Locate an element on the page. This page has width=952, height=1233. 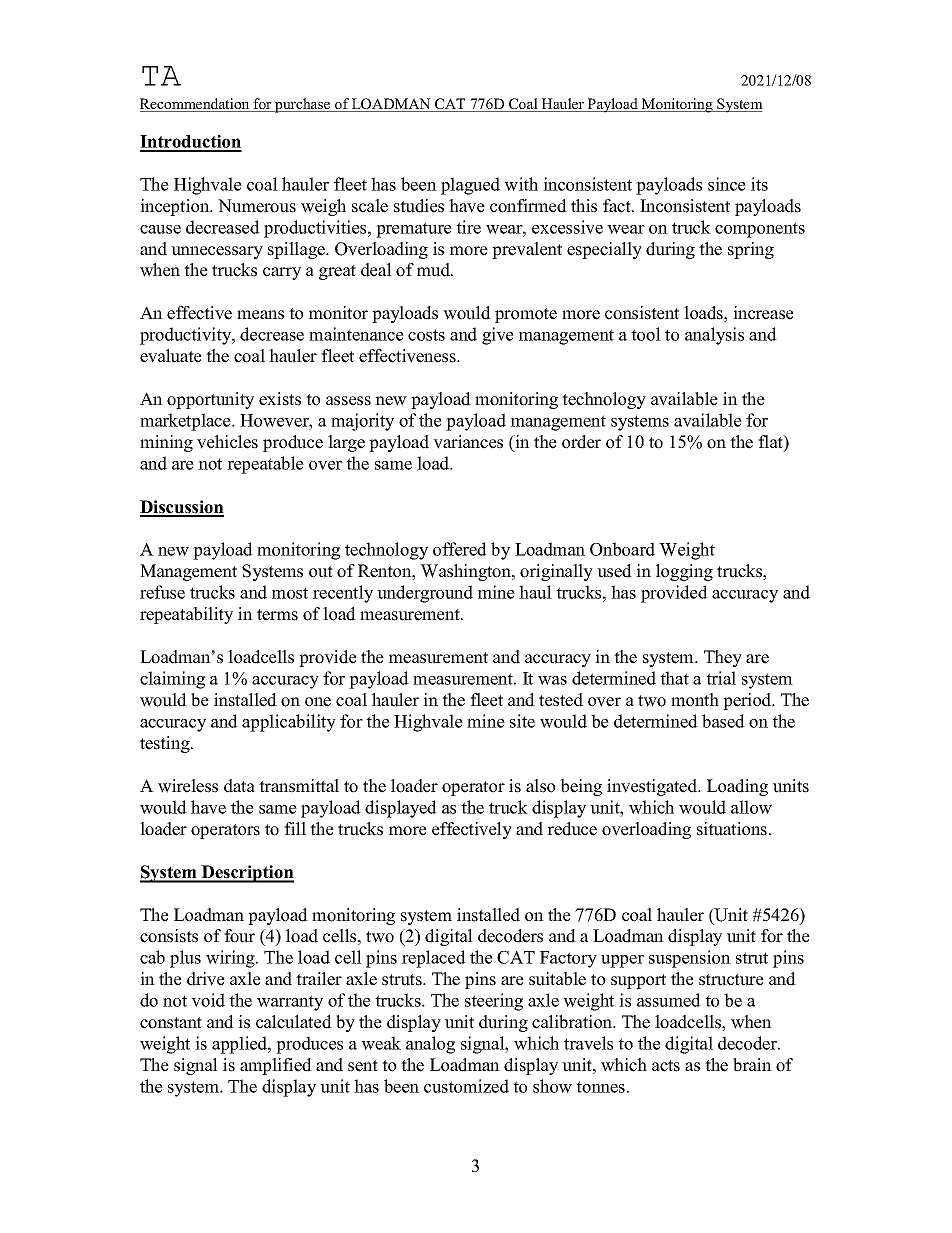
plagued is located at coordinates (470, 186).
